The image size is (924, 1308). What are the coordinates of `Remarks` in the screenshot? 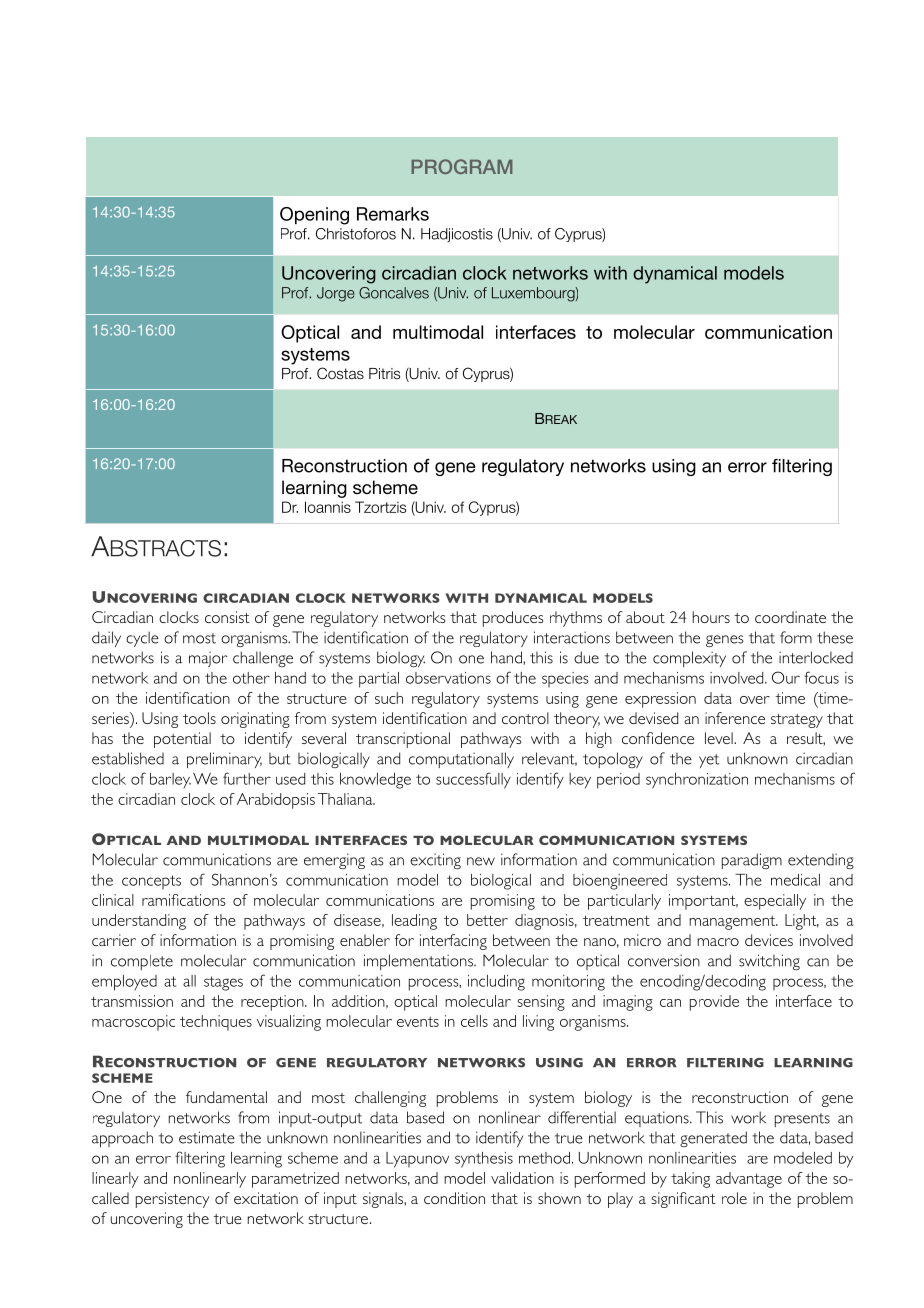 It's located at (393, 214).
